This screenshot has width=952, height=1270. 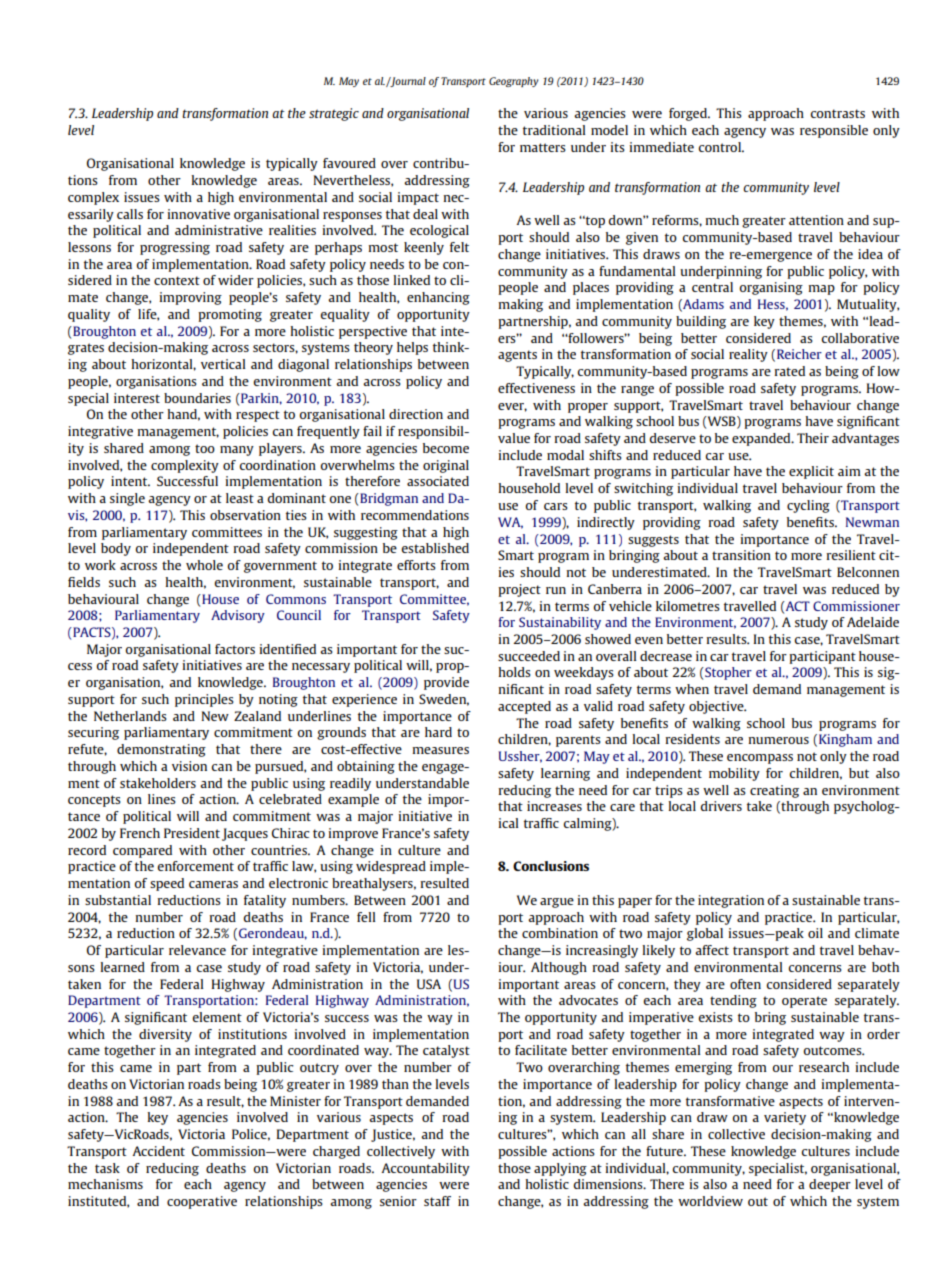 What do you see at coordinates (837, 113) in the screenshot?
I see `contrasts` at bounding box center [837, 113].
